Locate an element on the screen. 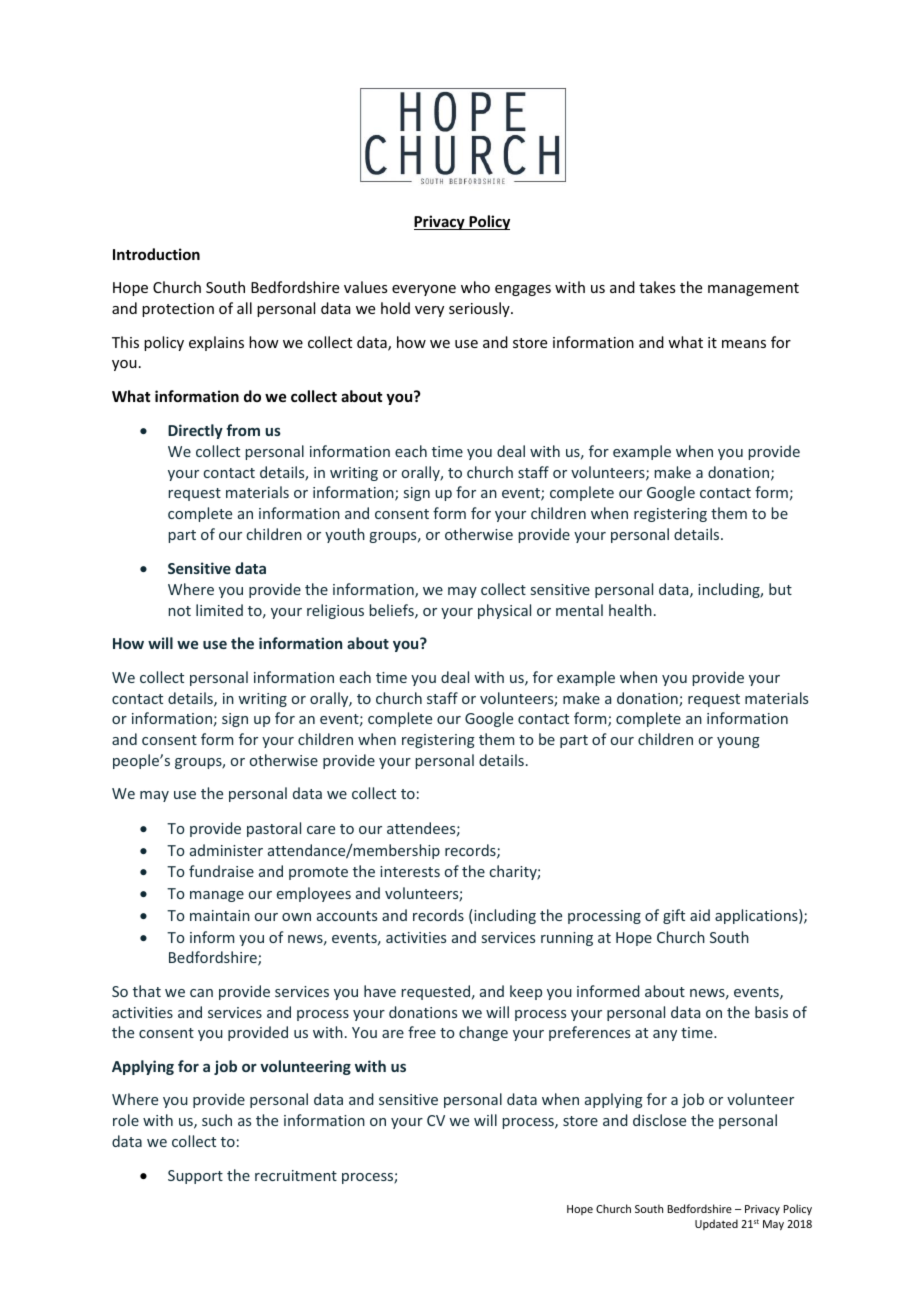  have is located at coordinates (380, 991).
